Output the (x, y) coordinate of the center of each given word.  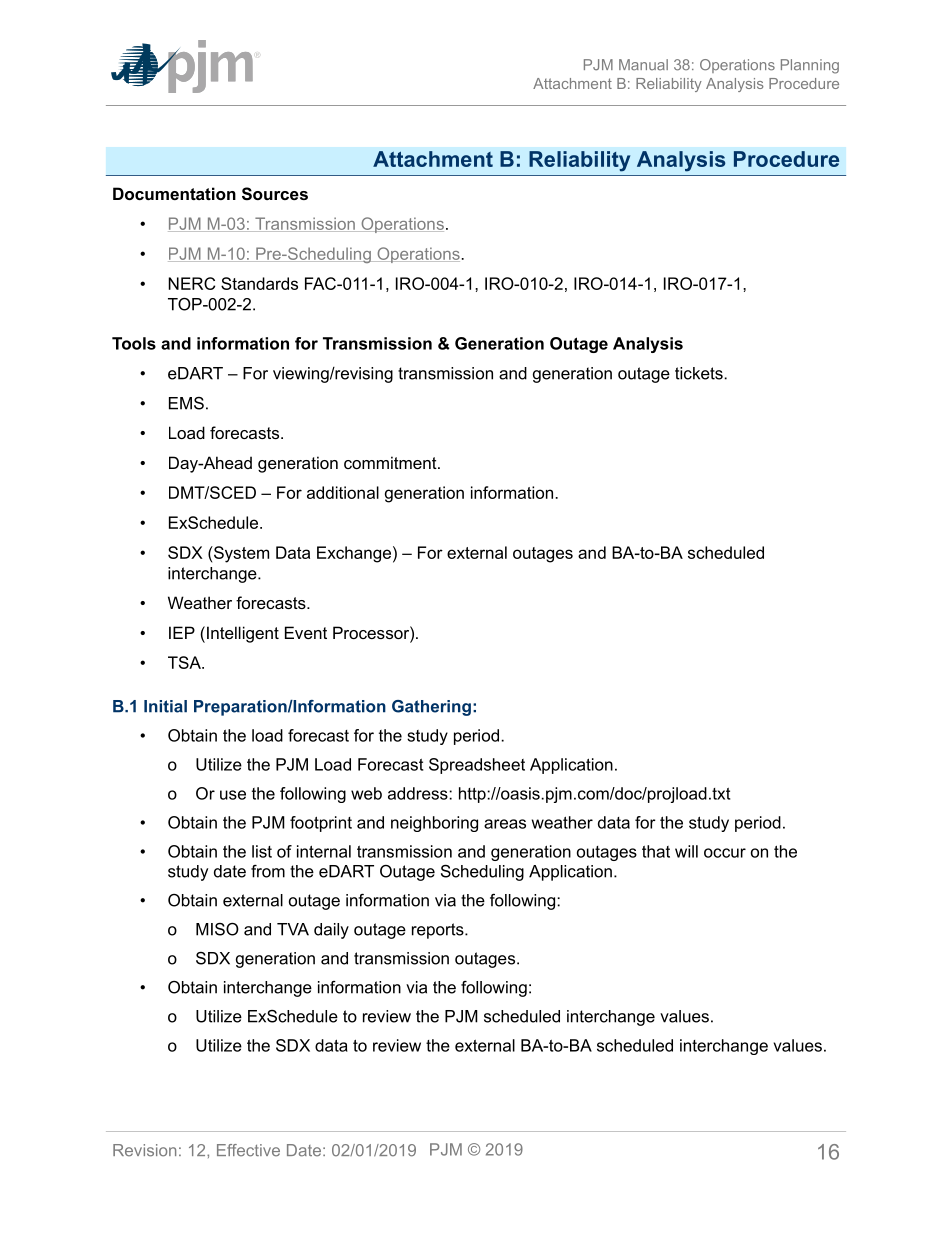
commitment (391, 462)
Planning (810, 66)
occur (725, 853)
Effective (248, 1150)
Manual (643, 65)
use (233, 795)
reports (439, 931)
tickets (700, 373)
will (686, 851)
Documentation (174, 193)
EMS (186, 403)
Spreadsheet (477, 766)
